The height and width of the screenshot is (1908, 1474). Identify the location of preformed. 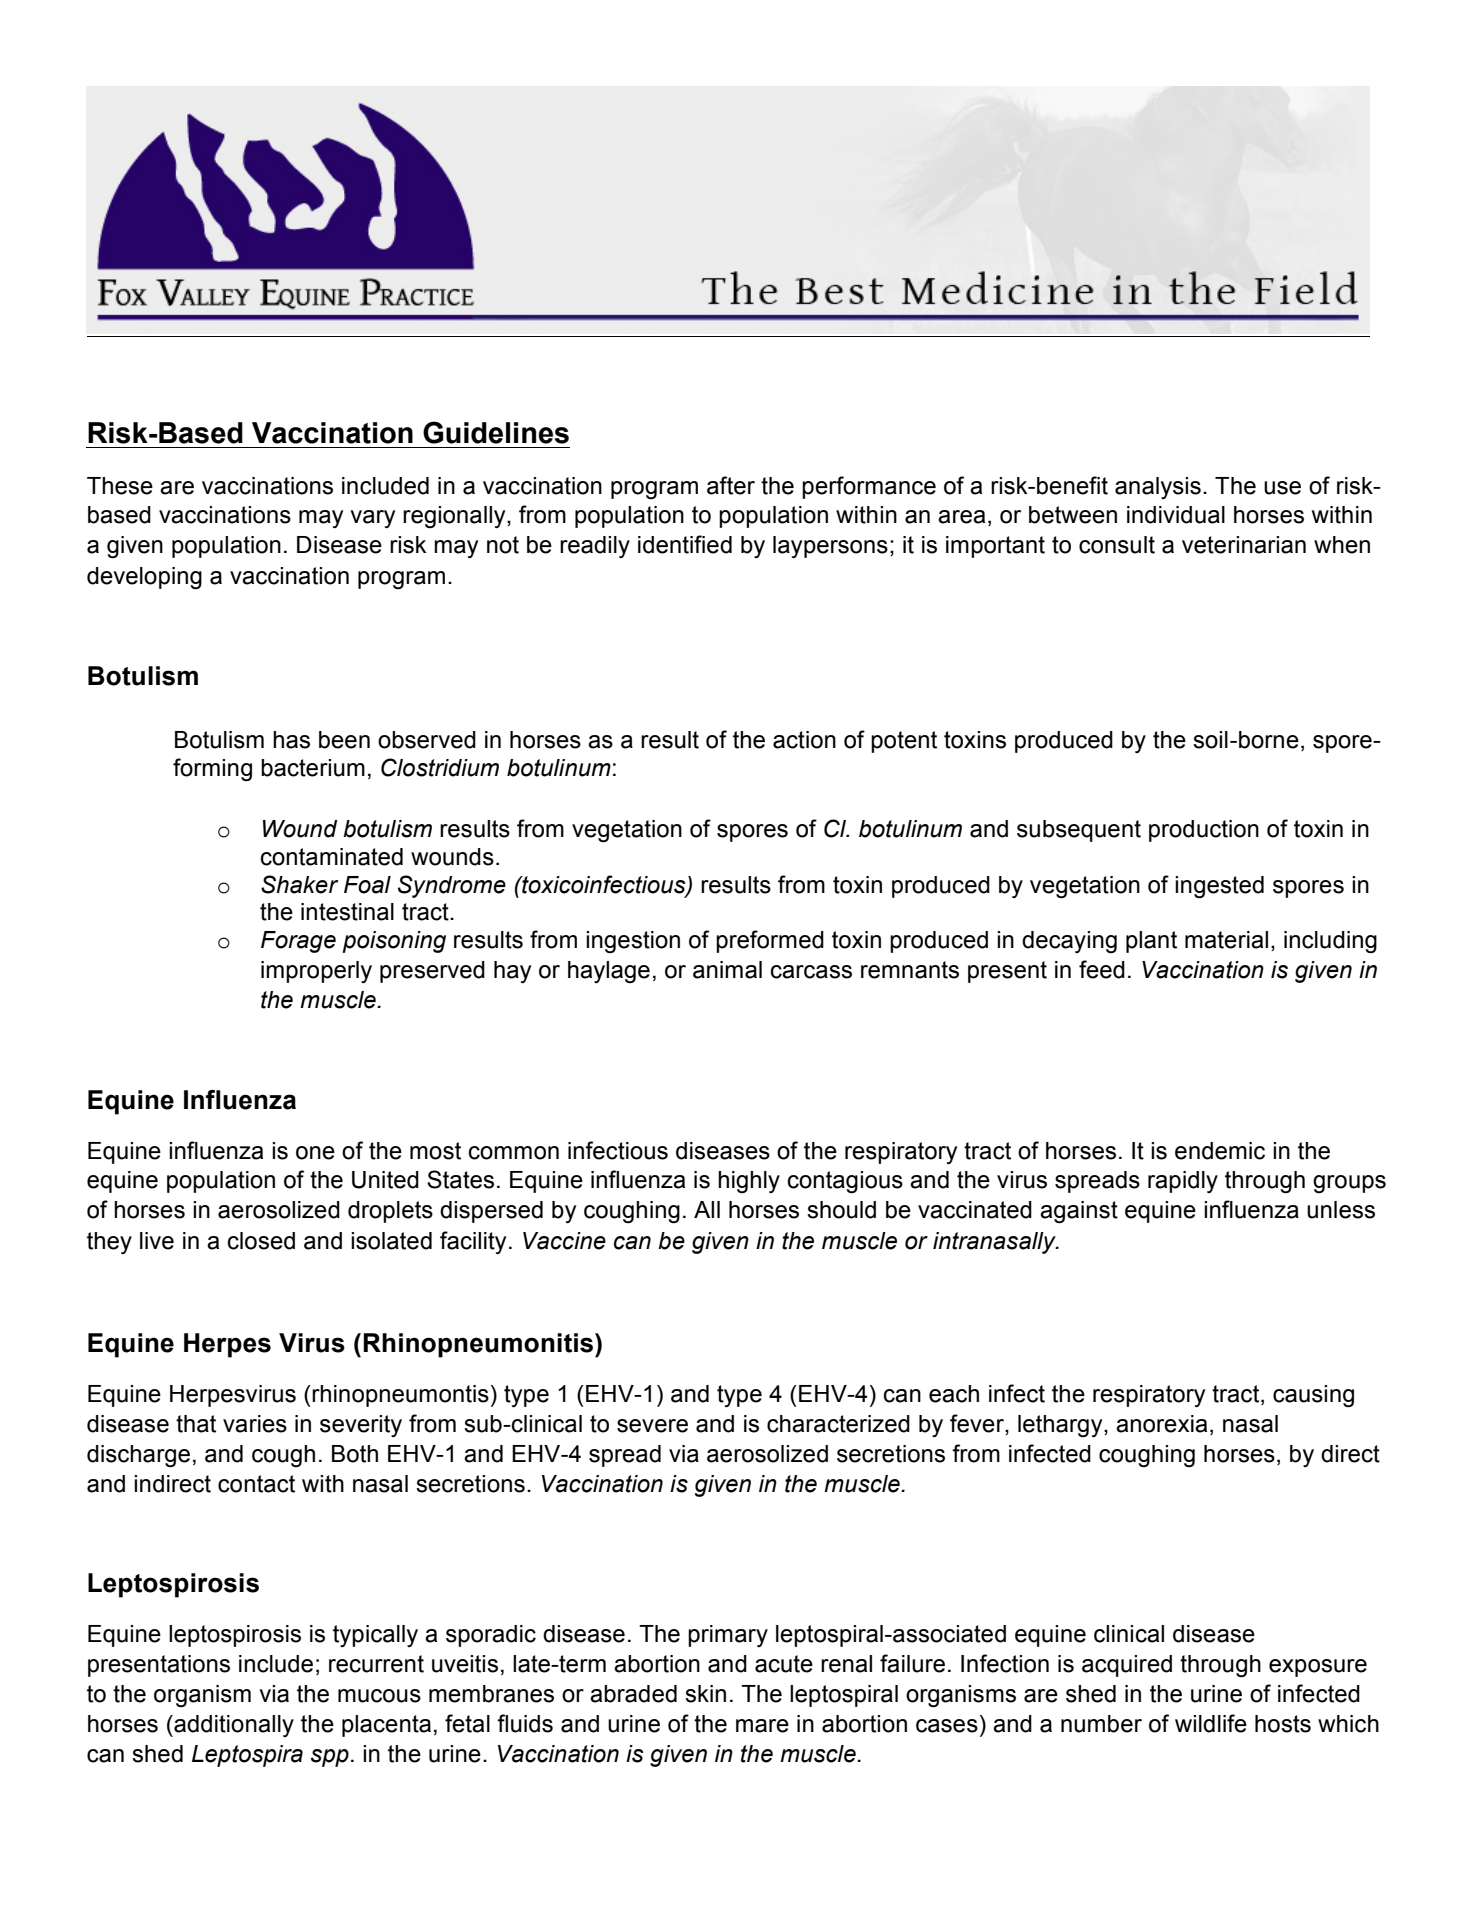
(770, 941).
